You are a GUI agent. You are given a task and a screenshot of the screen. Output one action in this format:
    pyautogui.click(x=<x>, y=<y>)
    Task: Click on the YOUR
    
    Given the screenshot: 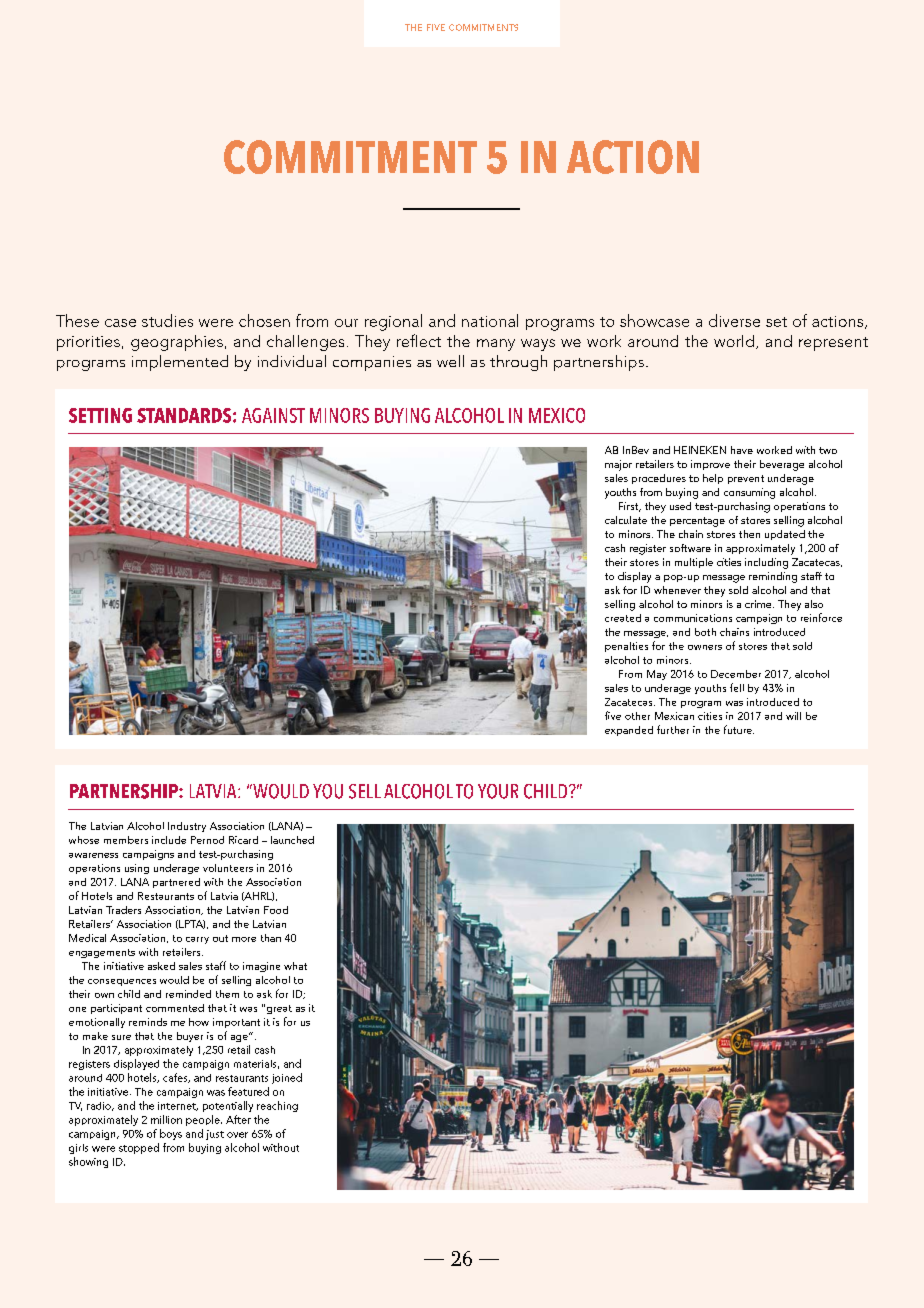 What is the action you would take?
    pyautogui.click(x=498, y=791)
